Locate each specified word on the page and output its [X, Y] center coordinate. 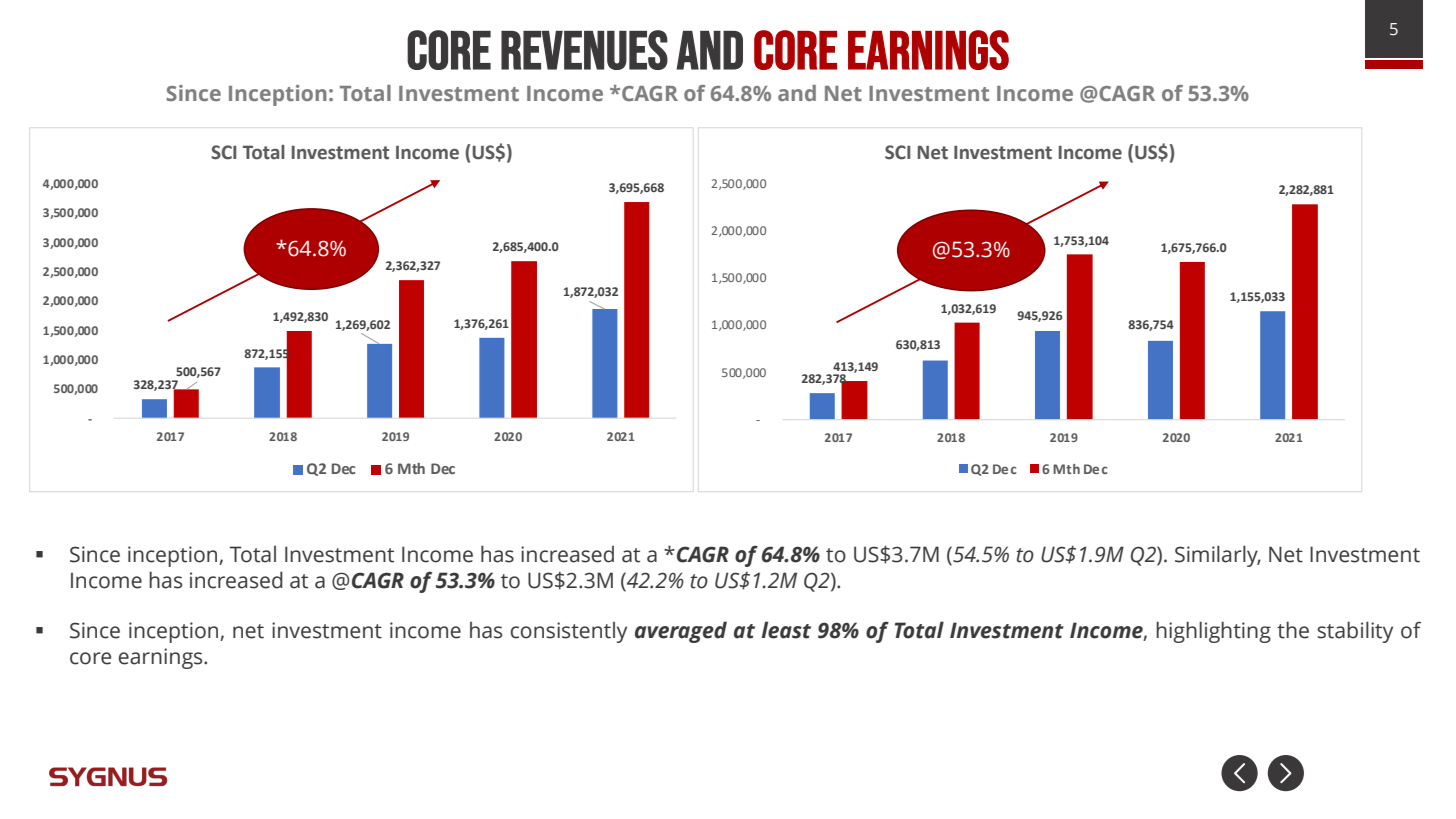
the [1293, 630]
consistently [569, 632]
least [786, 630]
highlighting [1213, 632]
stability [1355, 632]
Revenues [584, 50]
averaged [681, 632]
